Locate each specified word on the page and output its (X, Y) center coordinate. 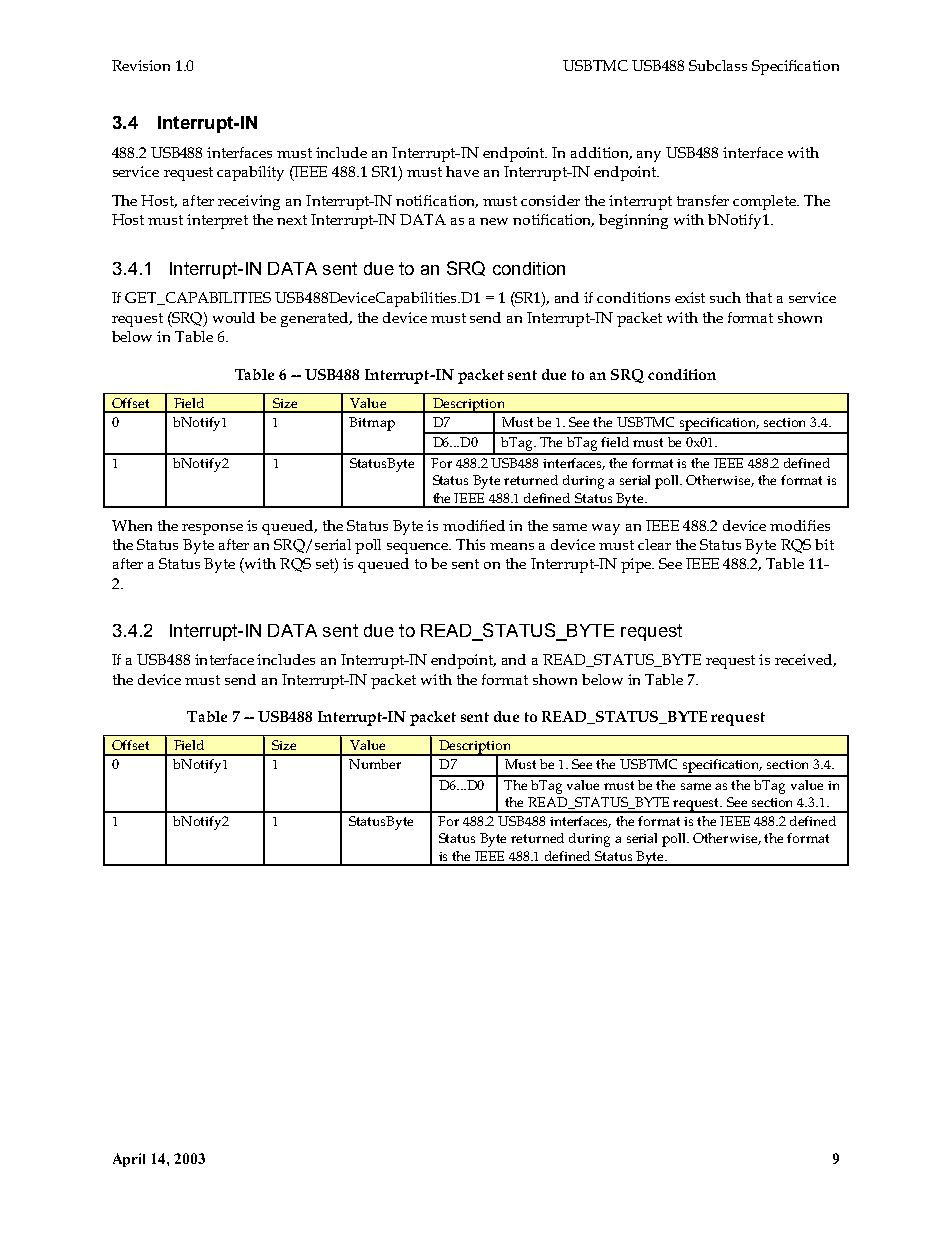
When (132, 525)
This (470, 544)
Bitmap (372, 424)
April (129, 1160)
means (512, 546)
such (725, 297)
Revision (141, 65)
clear (654, 544)
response (212, 529)
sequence (419, 548)
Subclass (718, 65)
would (234, 317)
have (462, 171)
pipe (637, 565)
